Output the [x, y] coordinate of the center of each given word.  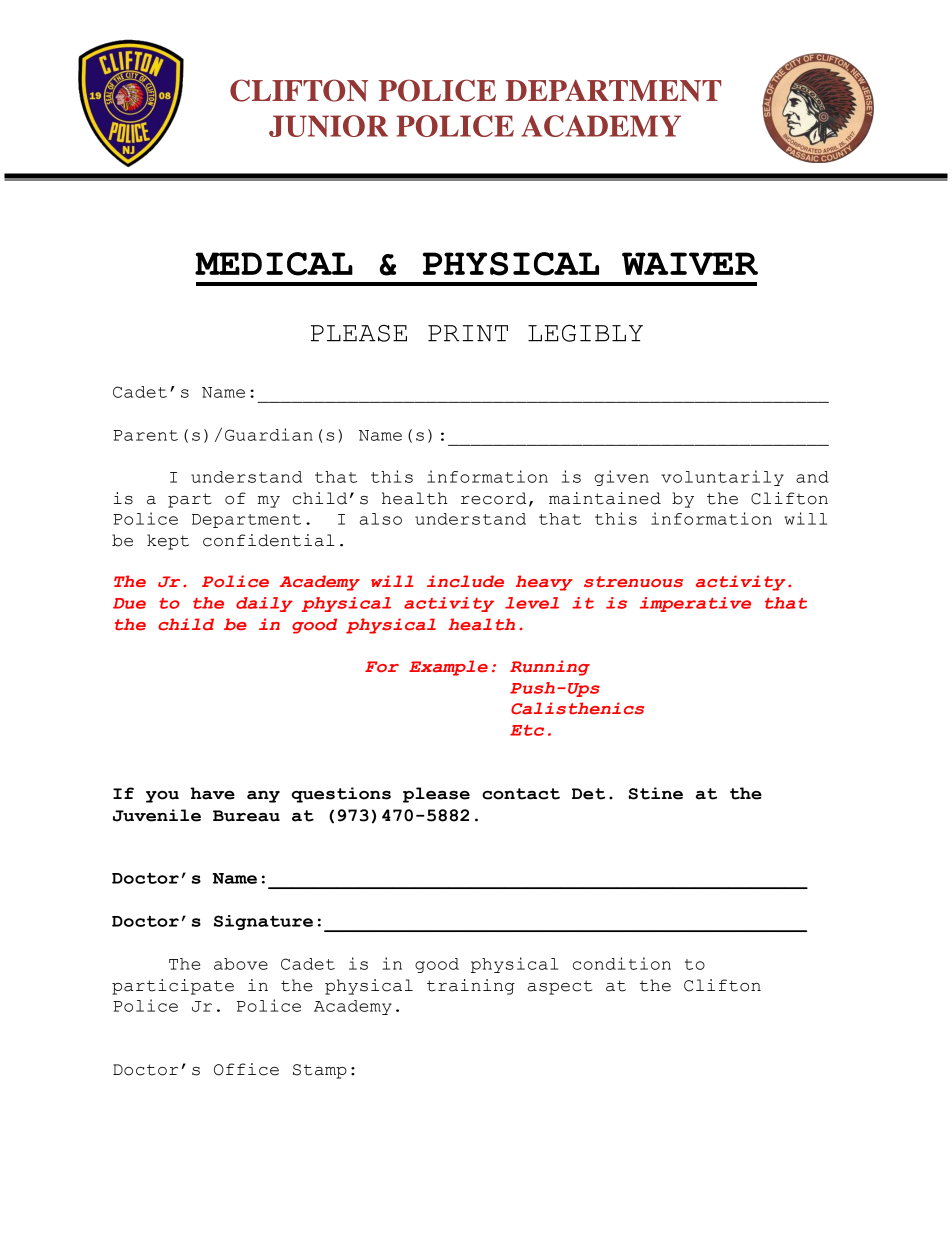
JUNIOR [328, 126]
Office [246, 1069]
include [465, 581]
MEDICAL [274, 264]
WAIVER [690, 263]
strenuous [633, 582]
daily [264, 604]
